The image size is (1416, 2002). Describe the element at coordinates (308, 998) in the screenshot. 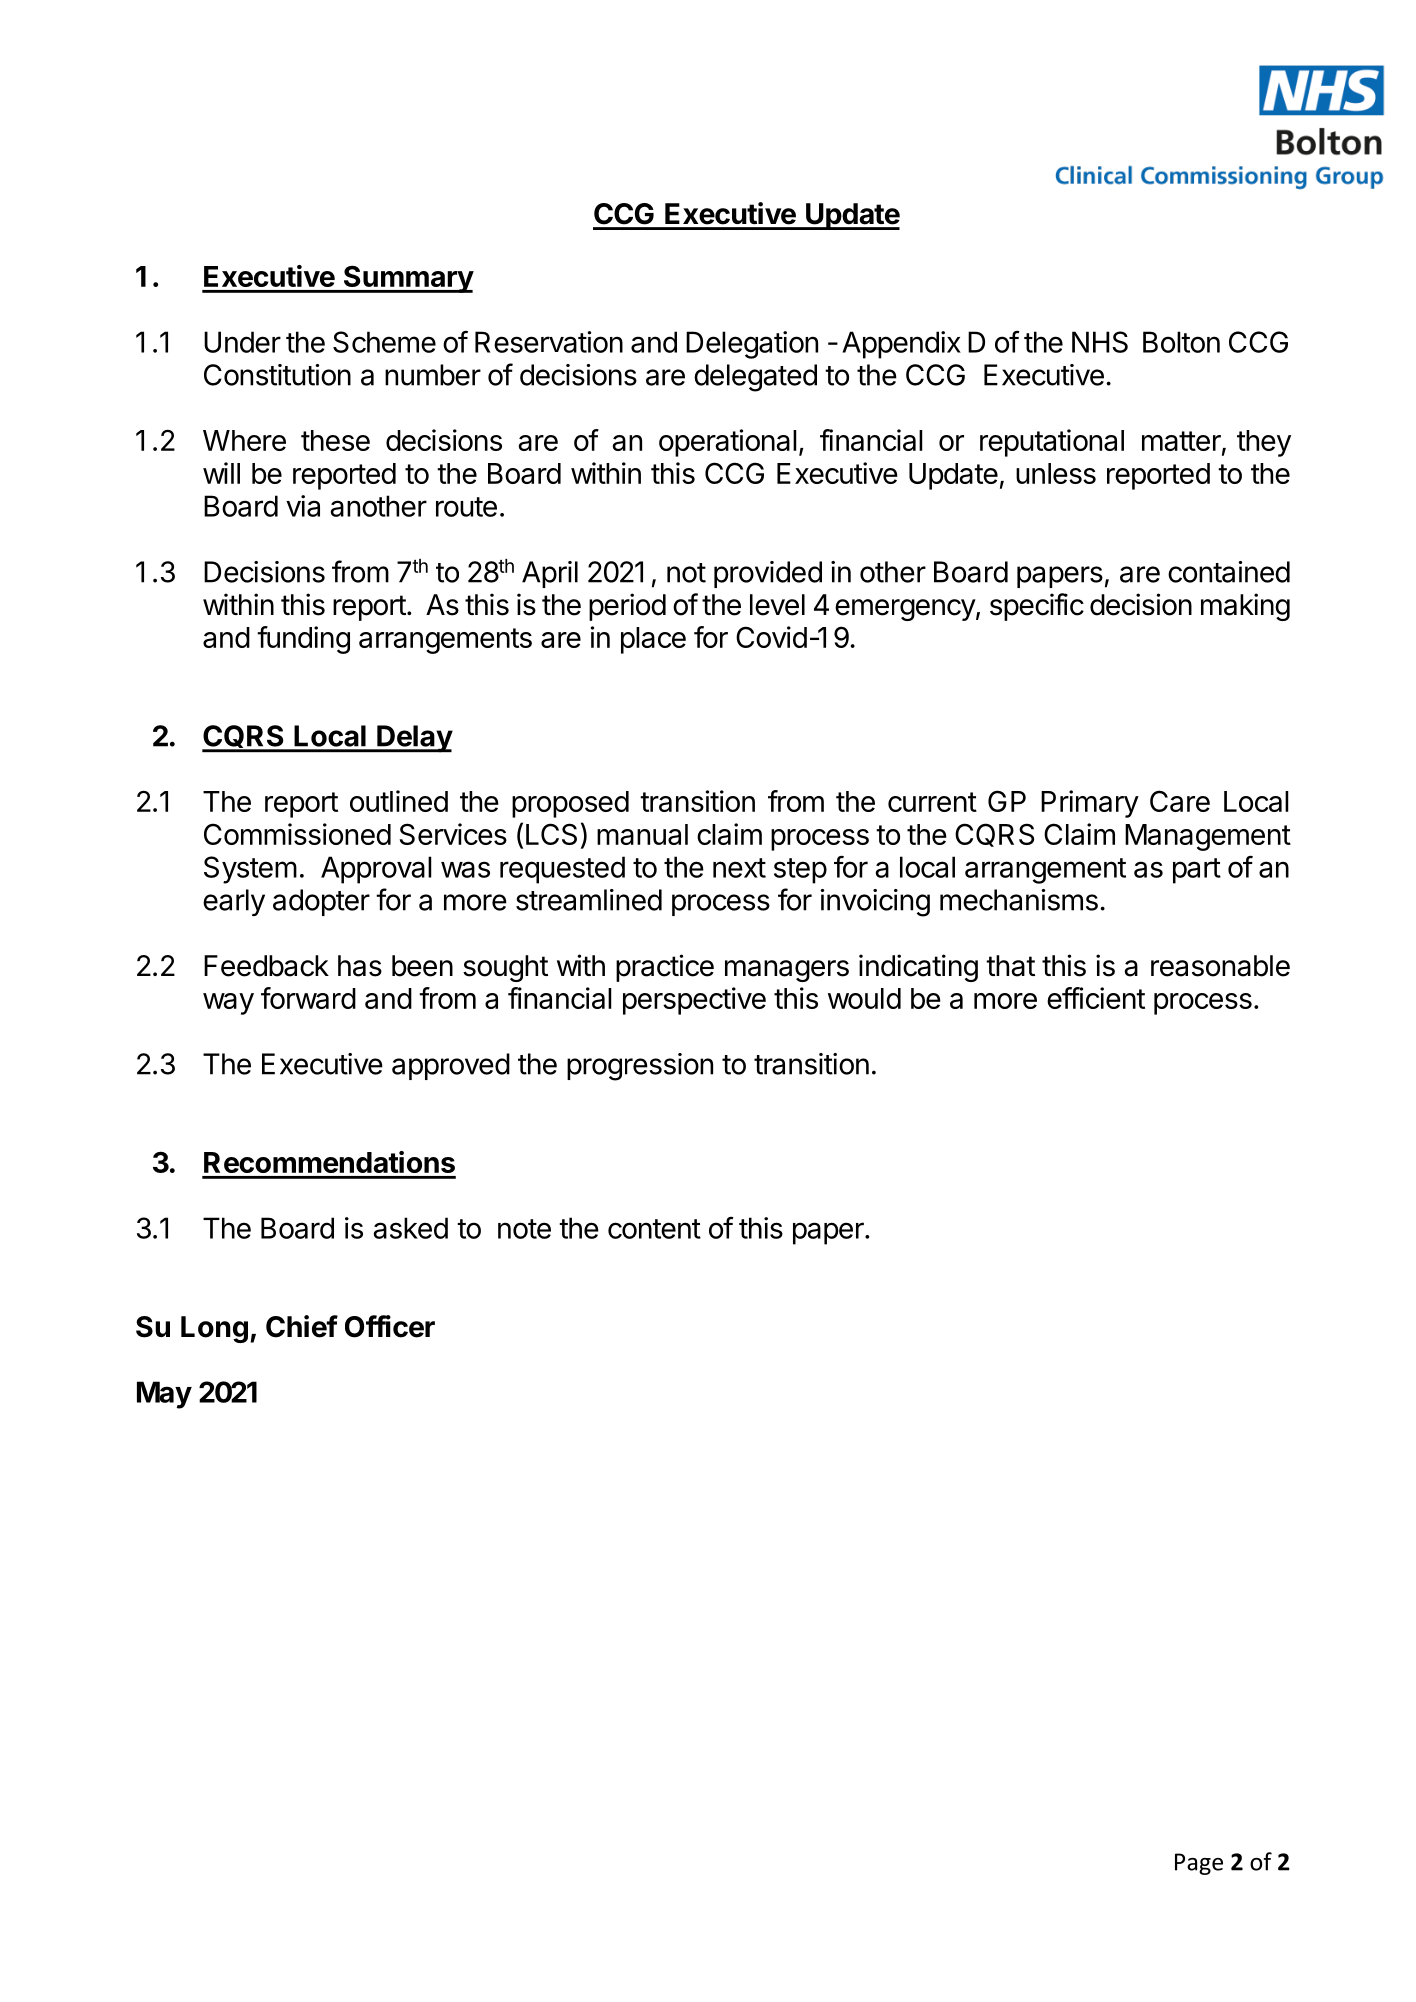

I see `forward` at that location.
